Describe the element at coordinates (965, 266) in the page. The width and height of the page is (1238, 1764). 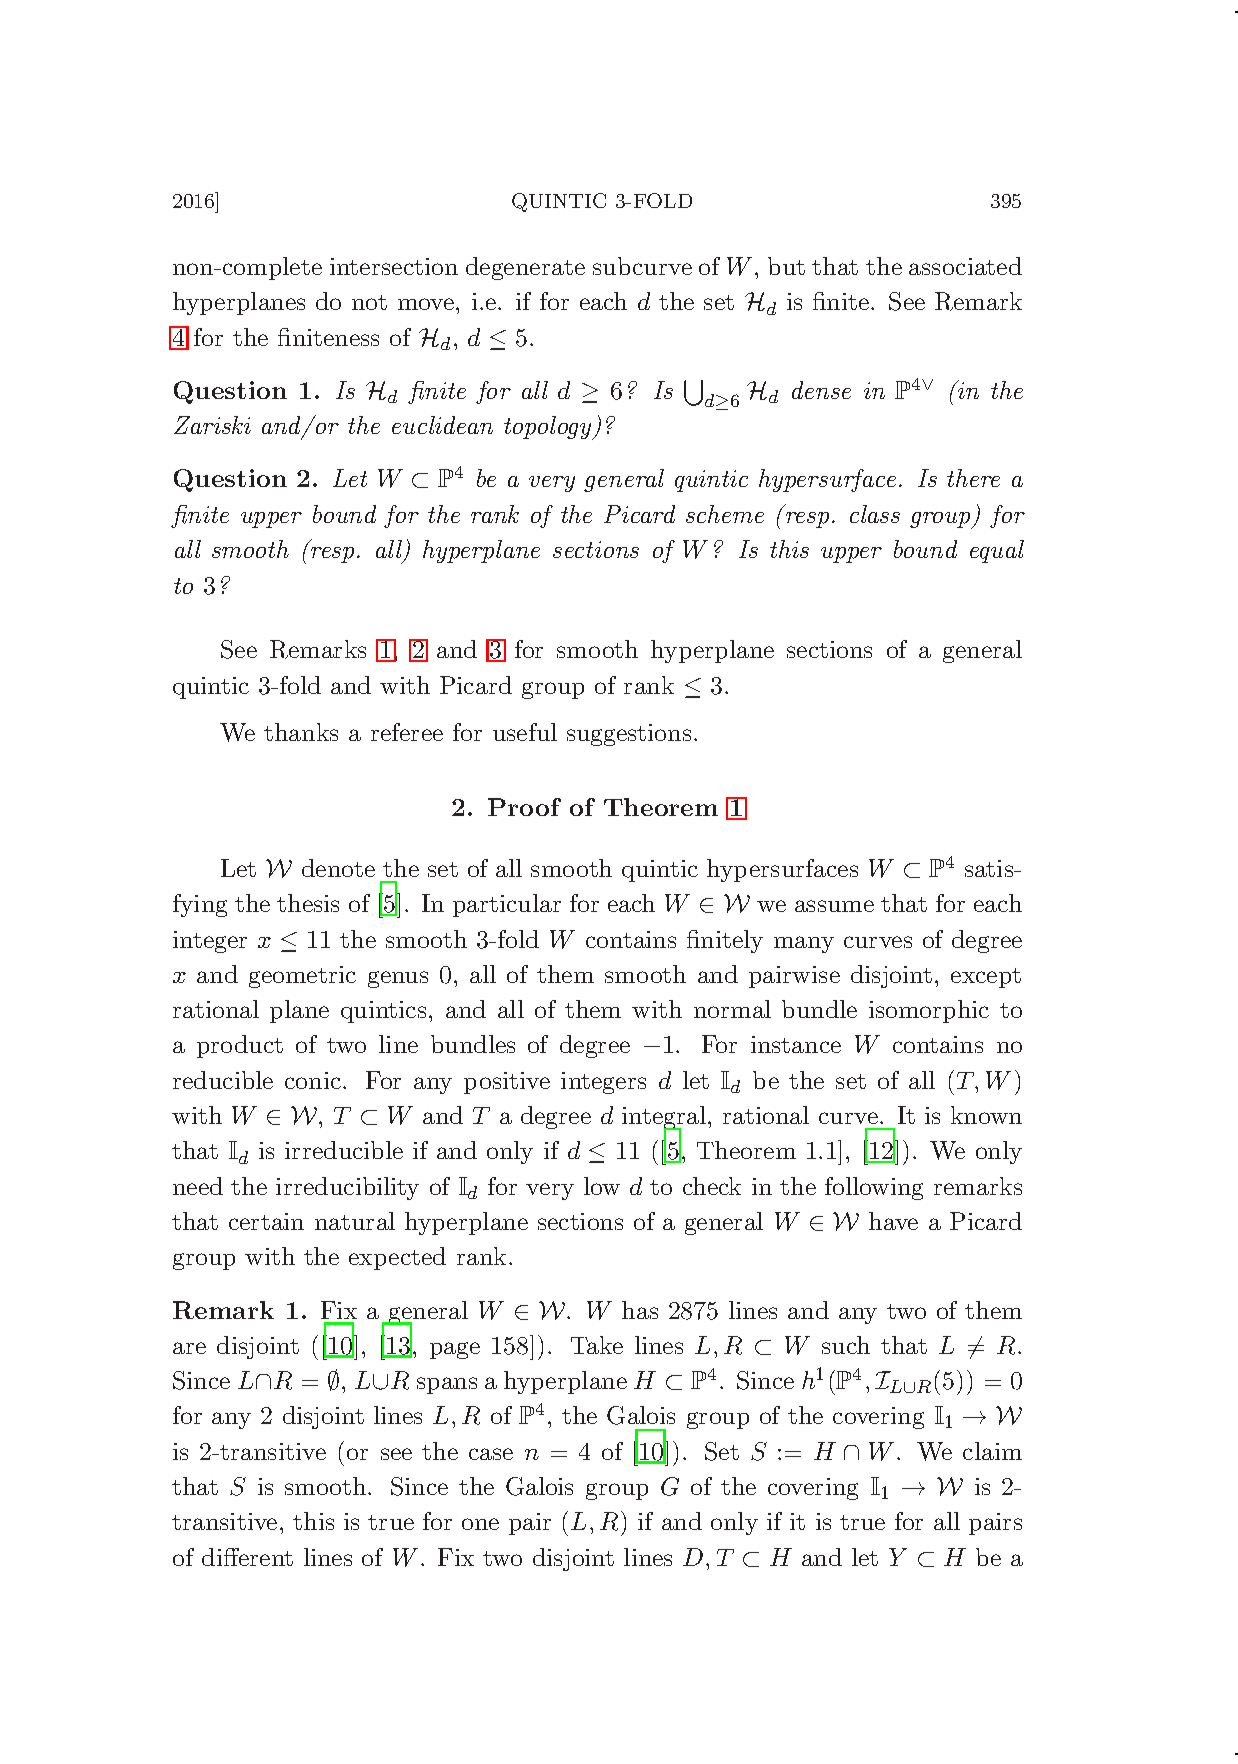
I see `associated` at that location.
